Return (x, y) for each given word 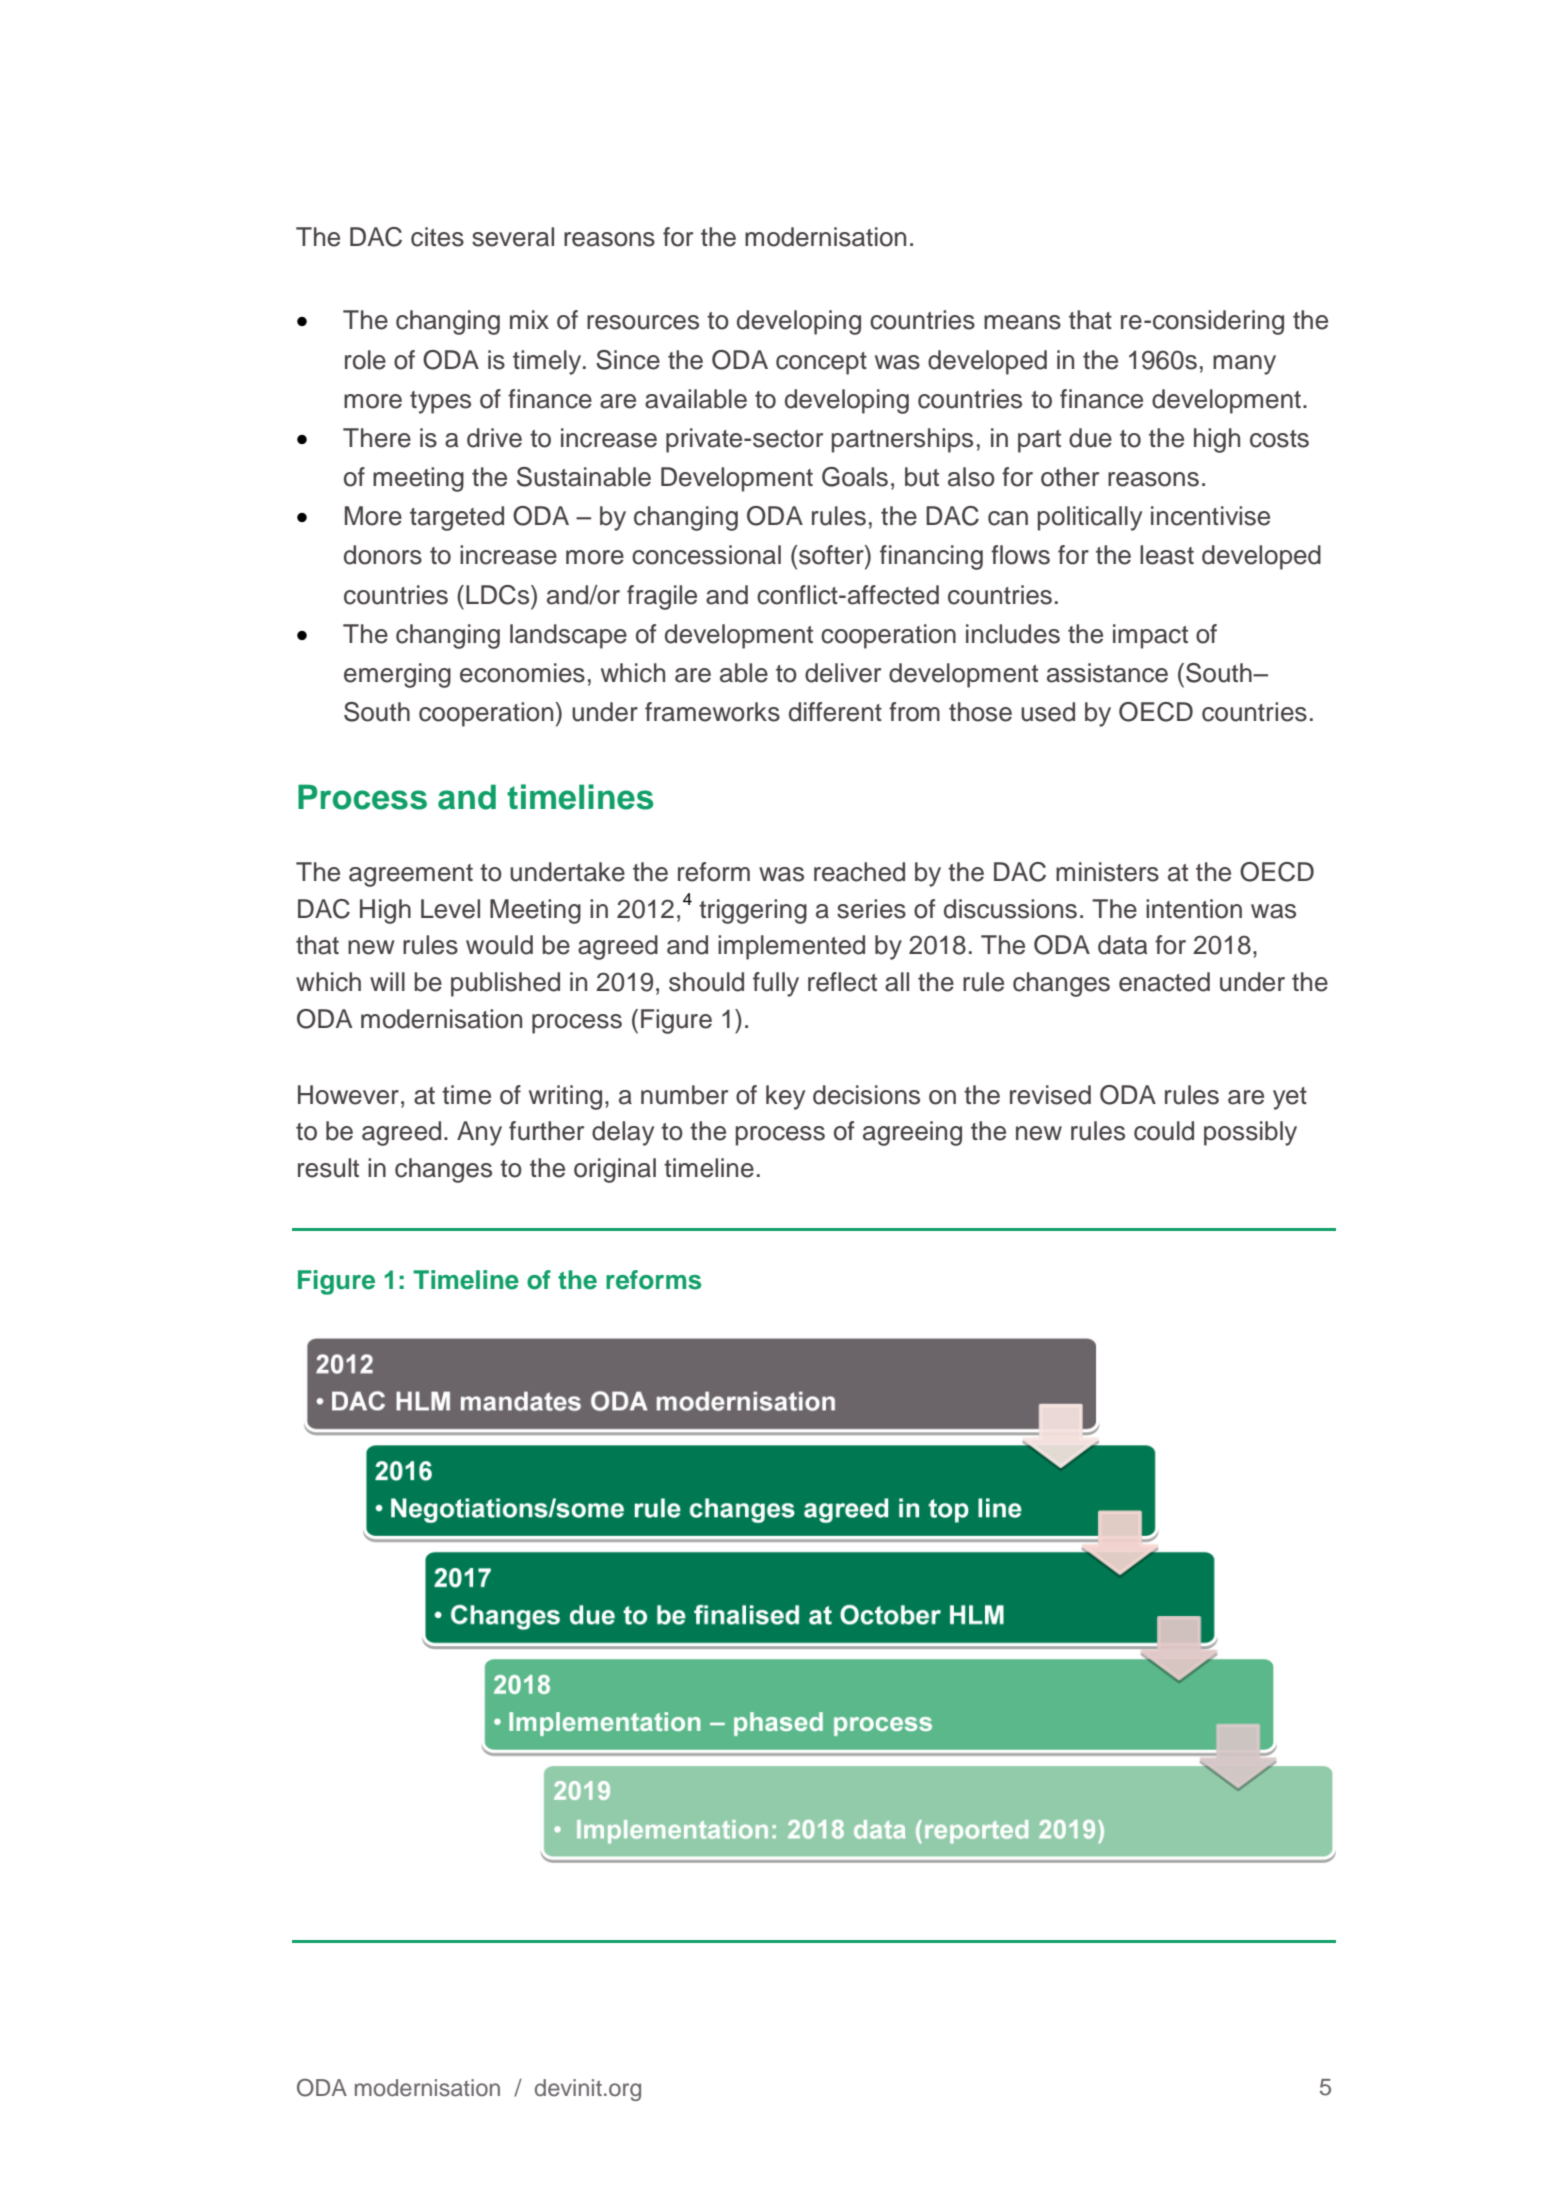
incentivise (1210, 516)
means (1022, 322)
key (785, 1097)
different (835, 712)
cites (437, 237)
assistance (1107, 673)
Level (450, 909)
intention (1194, 909)
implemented (791, 947)
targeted (457, 518)
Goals (855, 477)
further (546, 1131)
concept (821, 363)
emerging (397, 675)
